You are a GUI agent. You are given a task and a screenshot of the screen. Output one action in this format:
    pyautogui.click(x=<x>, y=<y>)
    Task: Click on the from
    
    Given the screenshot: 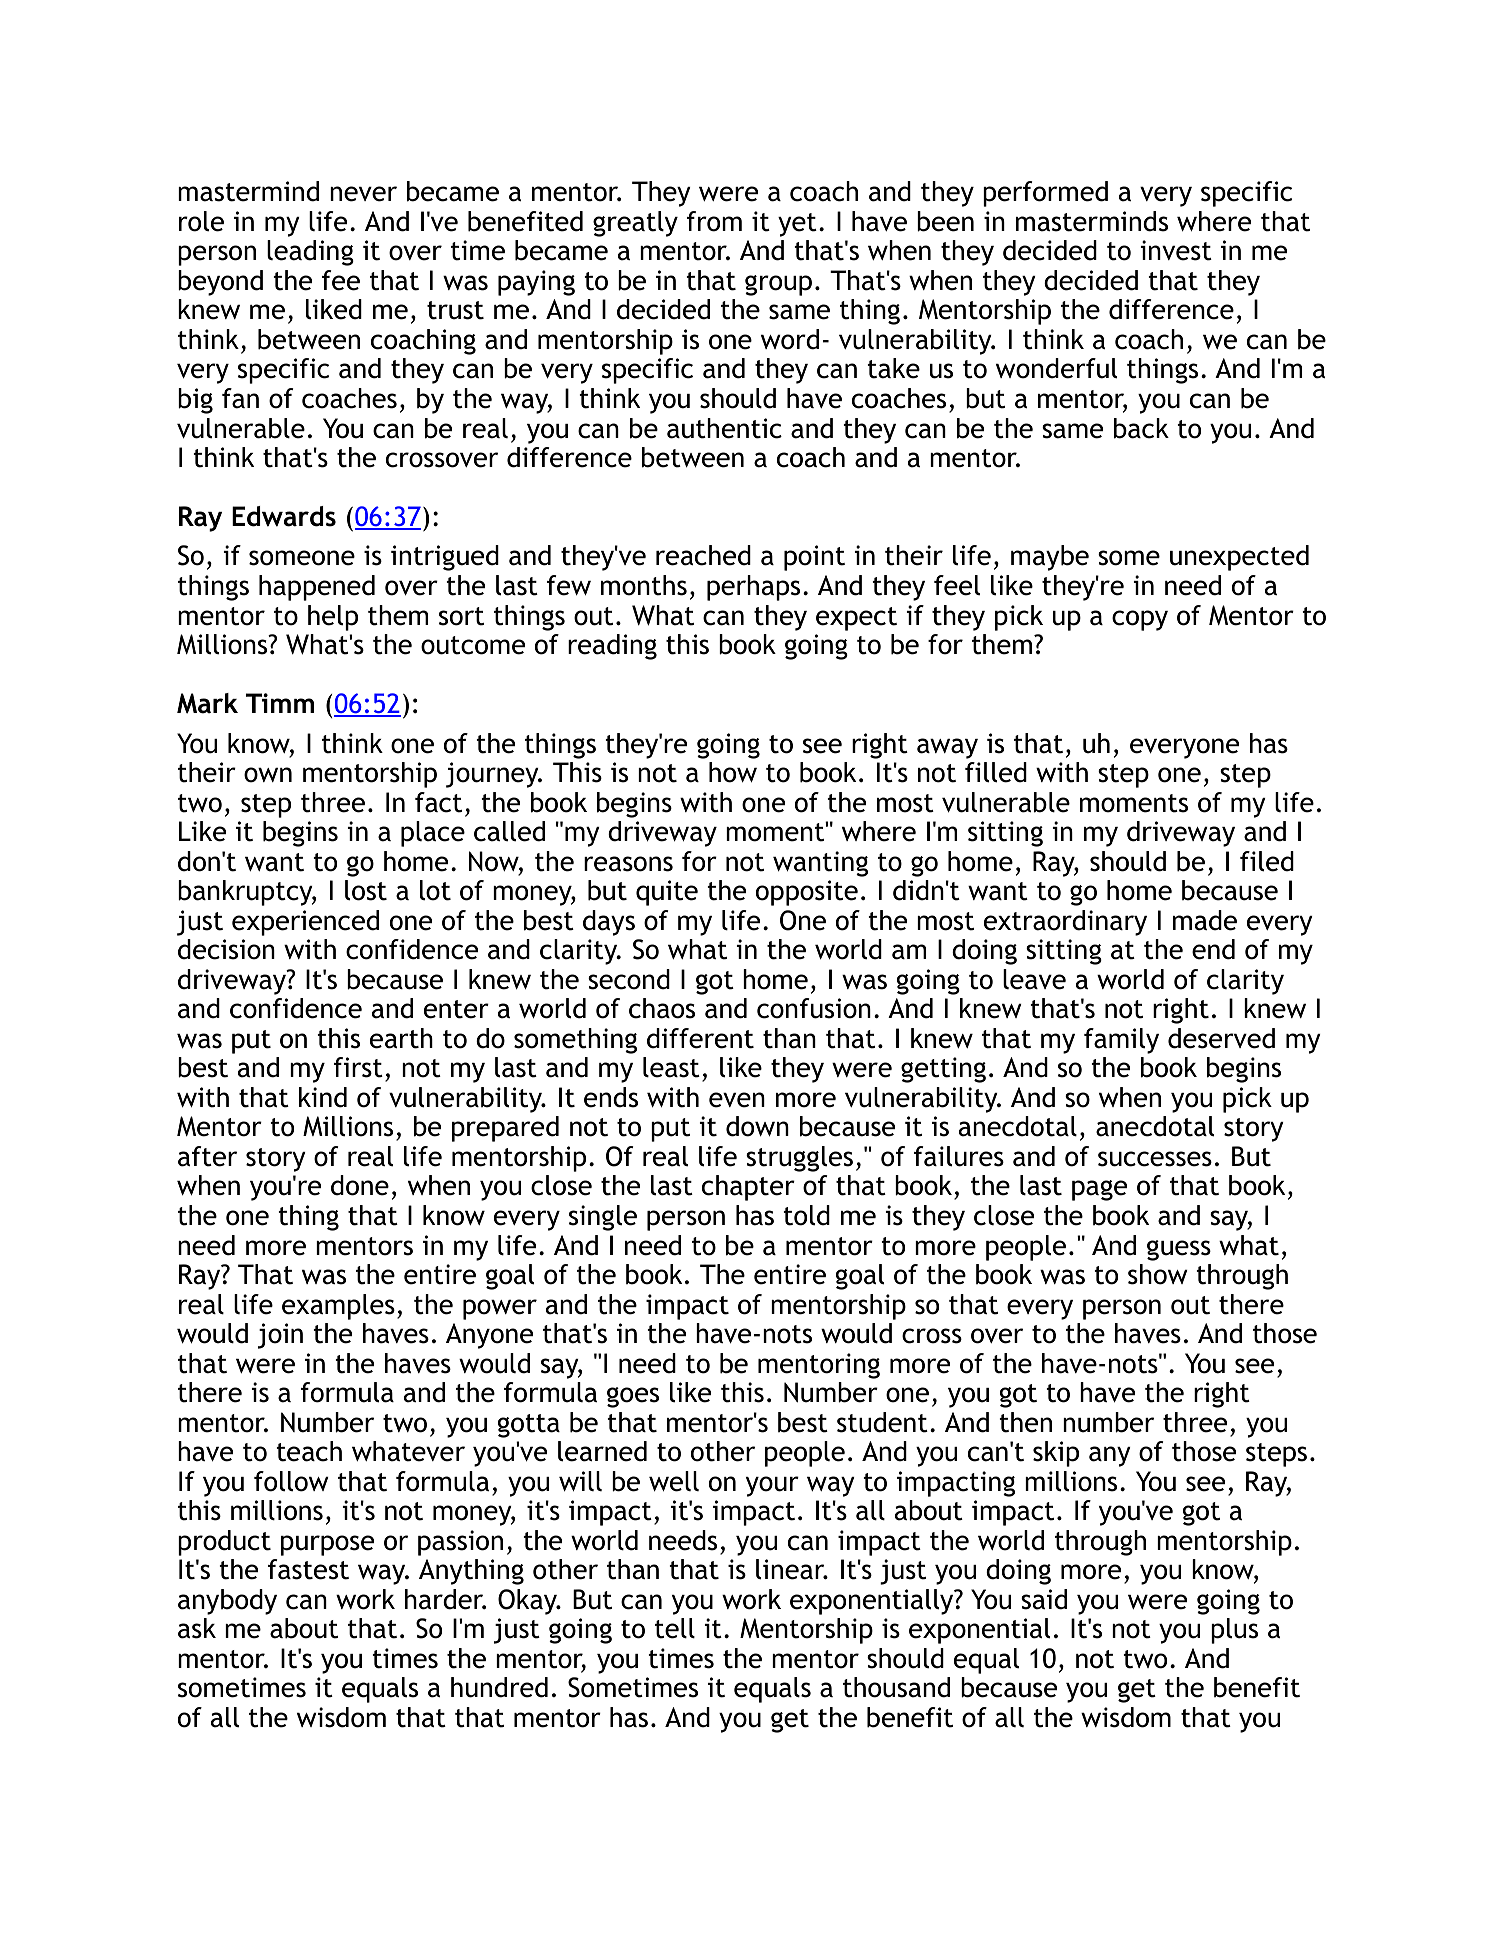 What is the action you would take?
    pyautogui.click(x=714, y=221)
